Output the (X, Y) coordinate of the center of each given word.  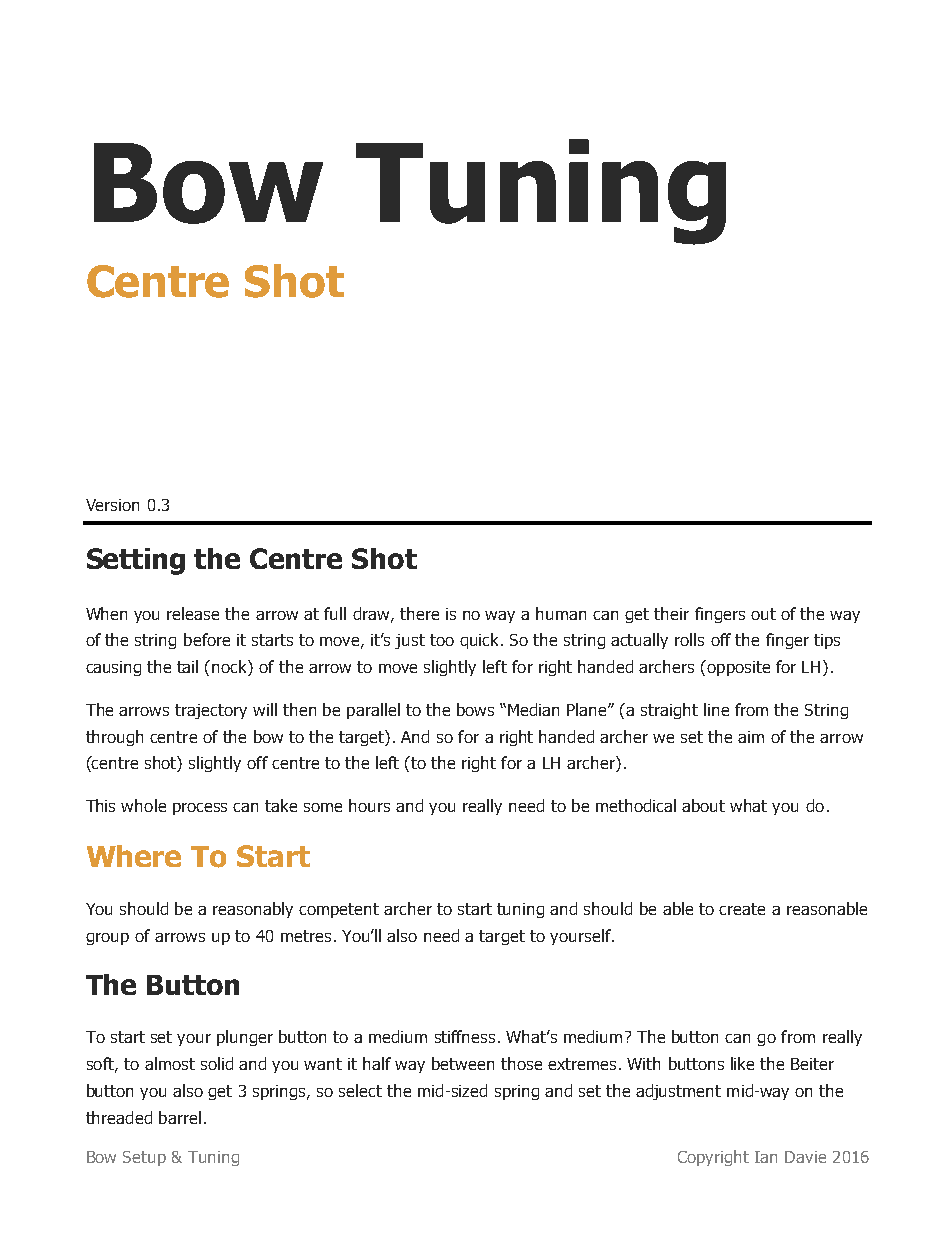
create (742, 909)
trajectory (211, 711)
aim (751, 737)
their (671, 613)
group (107, 939)
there (419, 613)
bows (475, 709)
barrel (180, 1117)
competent (339, 910)
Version (112, 505)
